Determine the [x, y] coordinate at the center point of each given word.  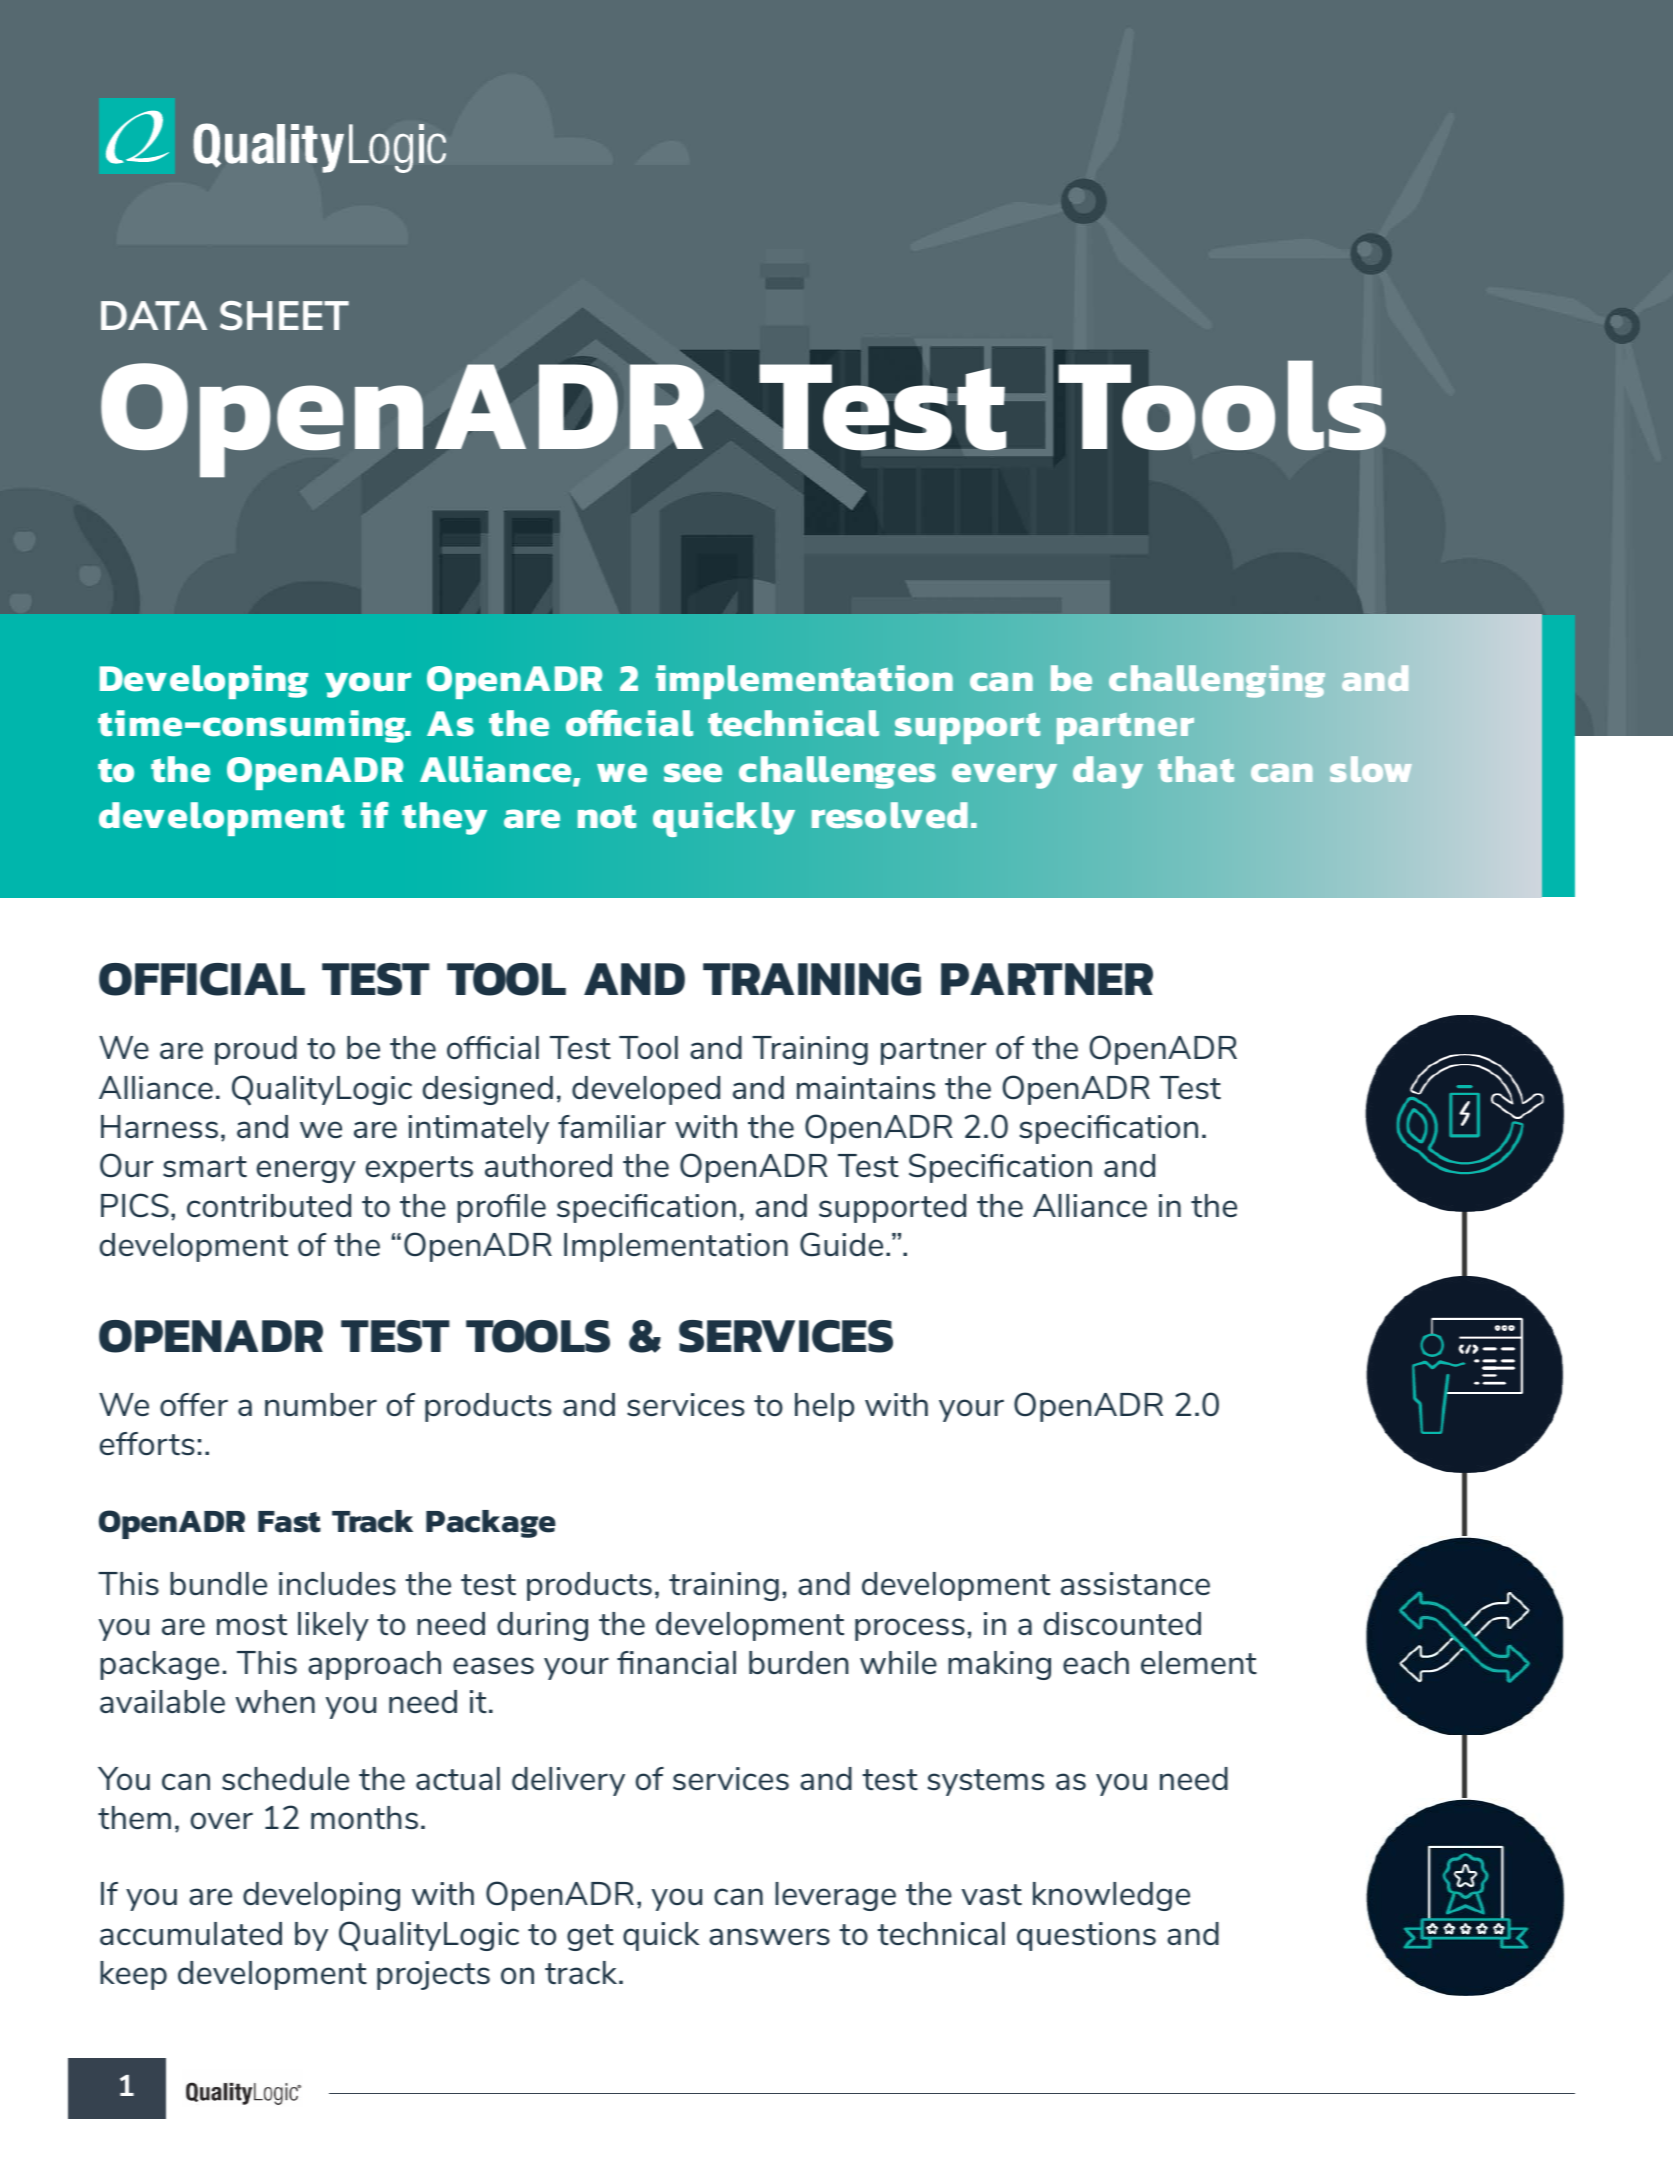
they [444, 818]
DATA [154, 315]
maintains [866, 1087]
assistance [1135, 1583]
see [693, 772]
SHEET [284, 316]
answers [769, 1936]
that [1196, 769]
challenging [1217, 681]
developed [646, 1090]
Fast [289, 1522]
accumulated [191, 1933]
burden [799, 1662]
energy [306, 1171]
